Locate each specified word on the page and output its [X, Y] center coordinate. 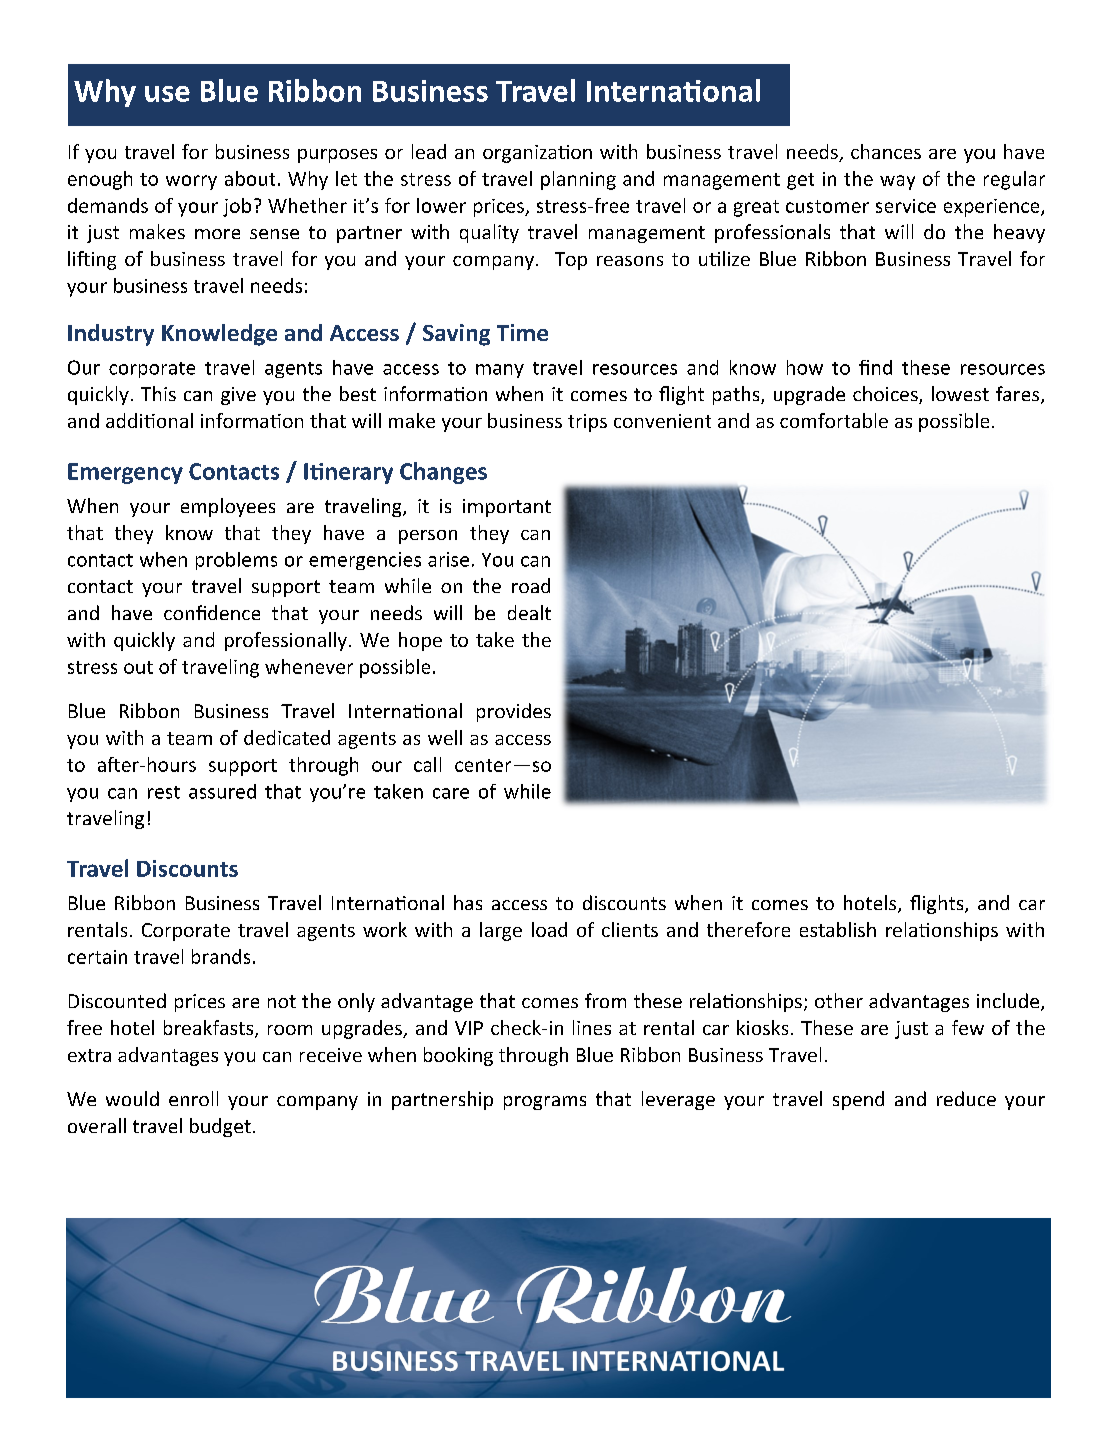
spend [858, 1100]
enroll [193, 1098]
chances [886, 151]
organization [537, 154]
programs [545, 1103]
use [167, 94]
